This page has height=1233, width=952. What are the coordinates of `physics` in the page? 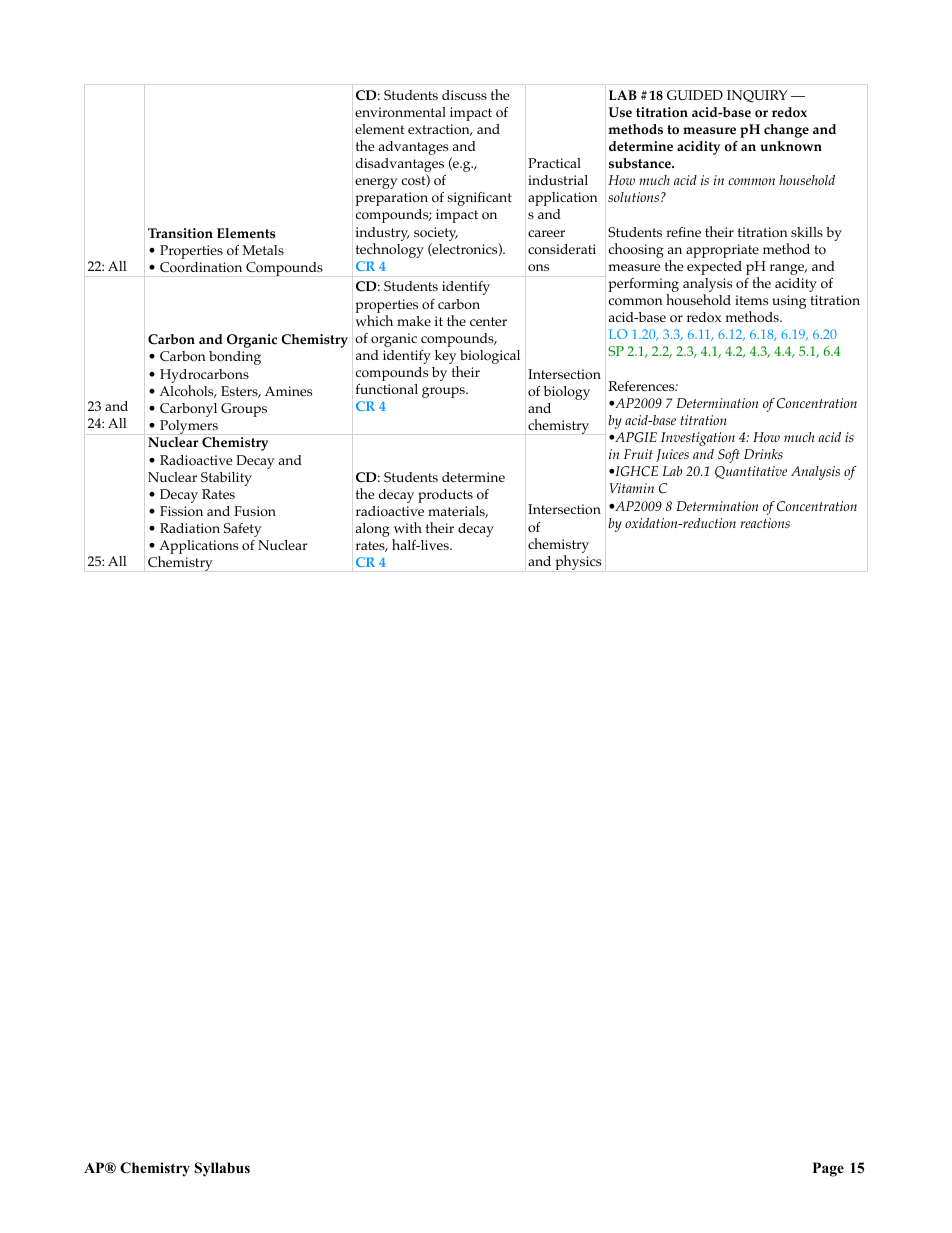 It's located at (578, 562).
